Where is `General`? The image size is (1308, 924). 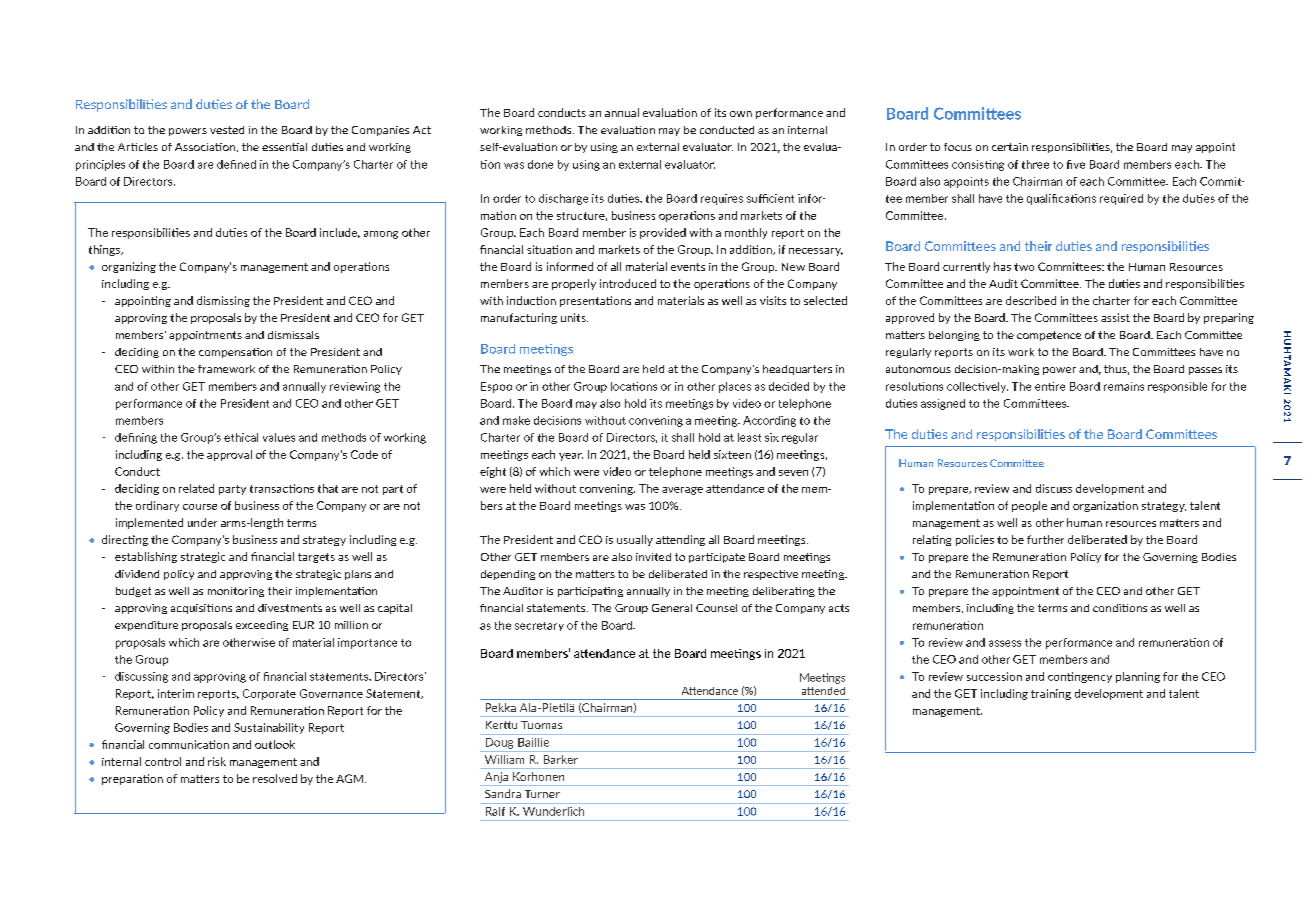 General is located at coordinates (672, 608).
